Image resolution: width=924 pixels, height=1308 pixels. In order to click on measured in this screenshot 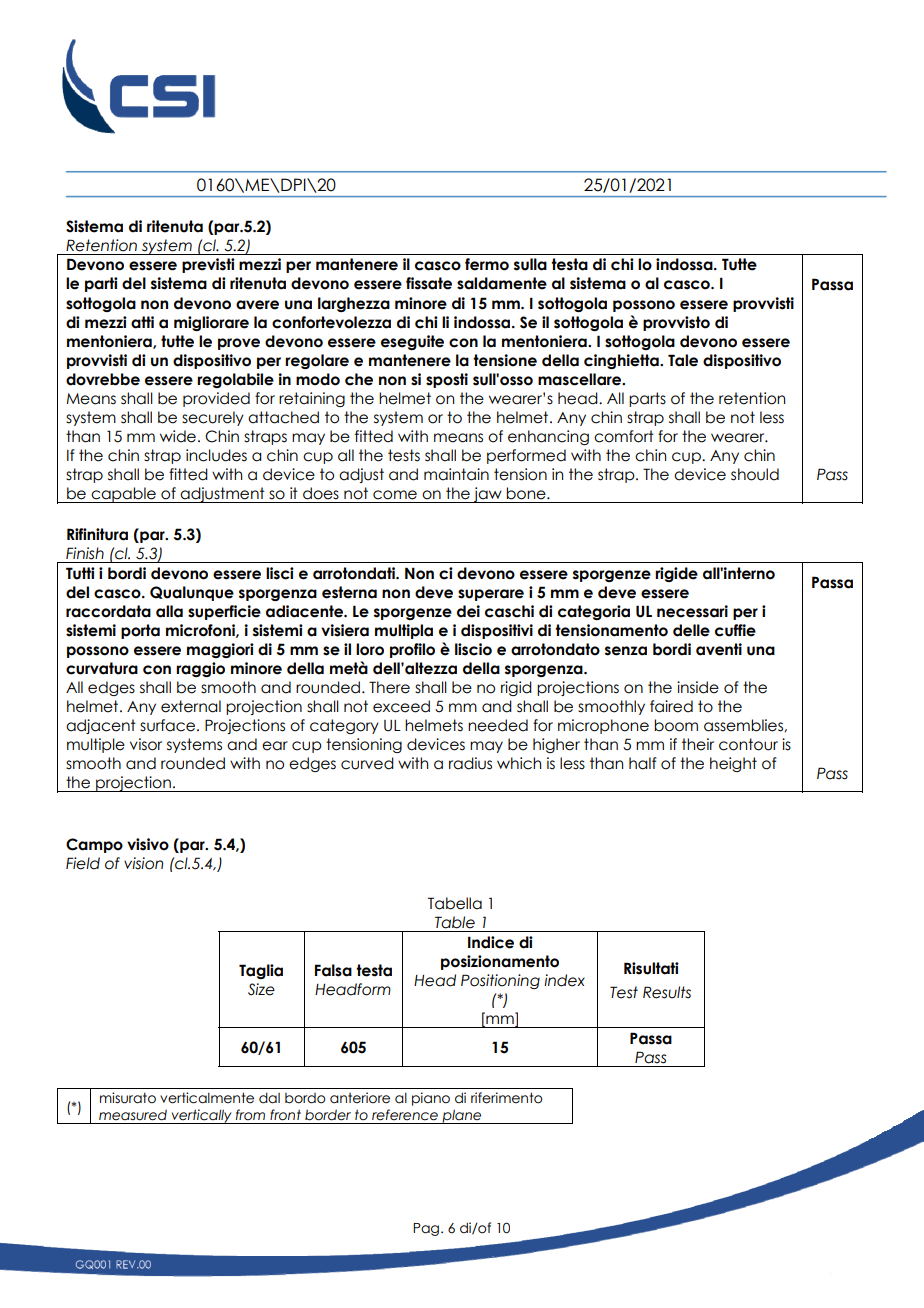, I will do `click(133, 1115)`.
